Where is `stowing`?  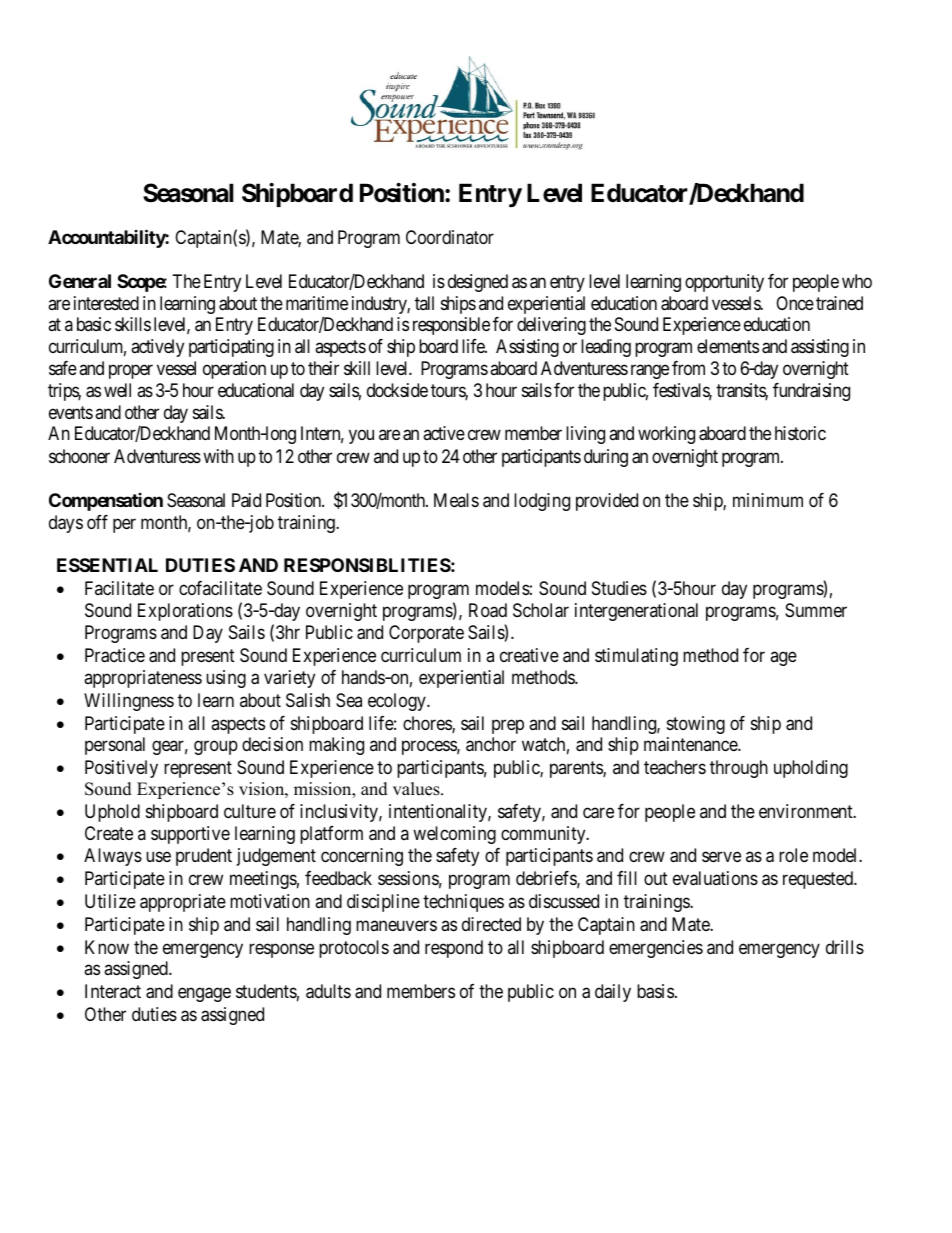
stowing is located at coordinates (696, 725).
